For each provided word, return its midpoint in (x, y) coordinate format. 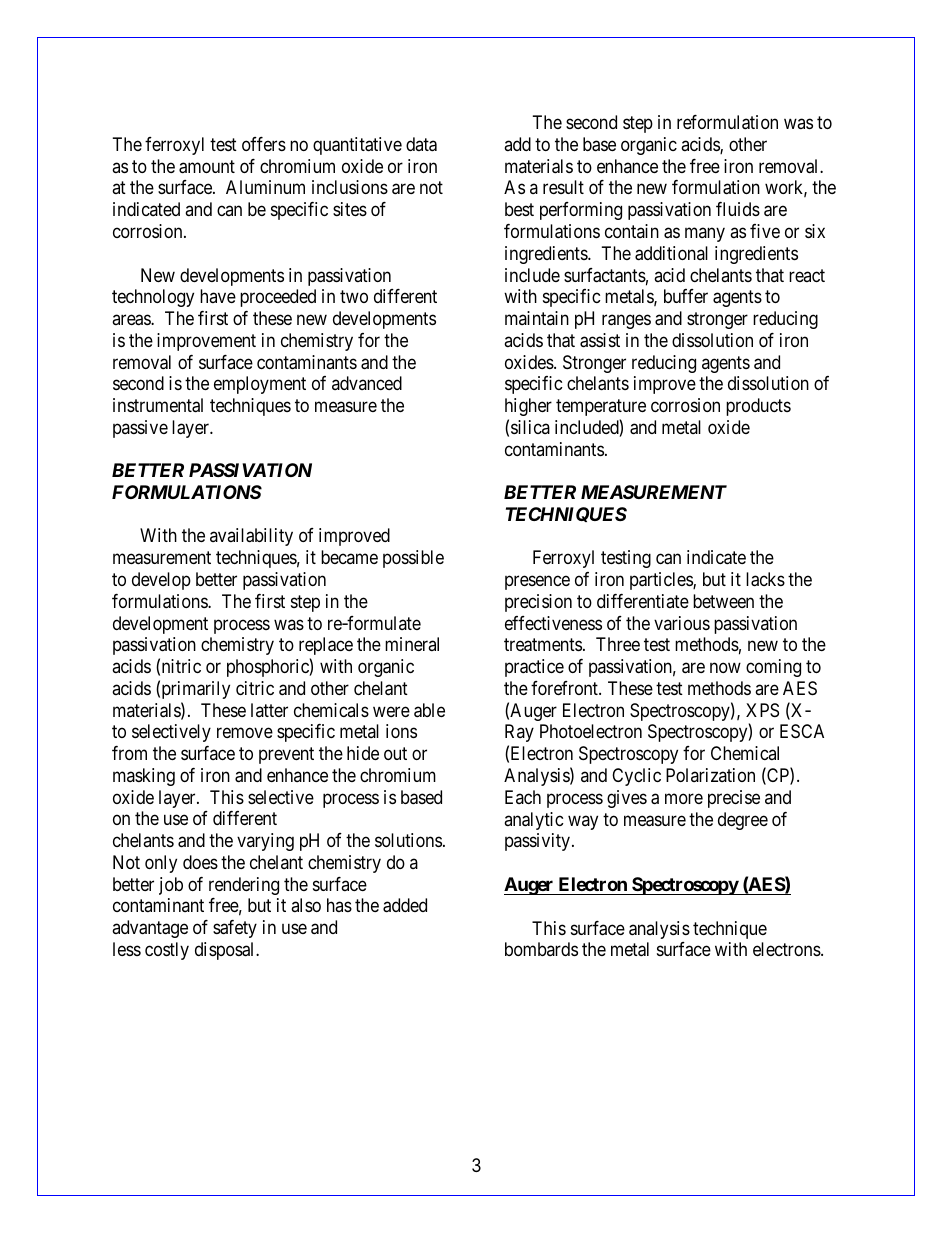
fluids (738, 209)
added (405, 905)
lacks (765, 579)
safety (235, 929)
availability (251, 537)
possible (413, 559)
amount (207, 167)
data (421, 144)
